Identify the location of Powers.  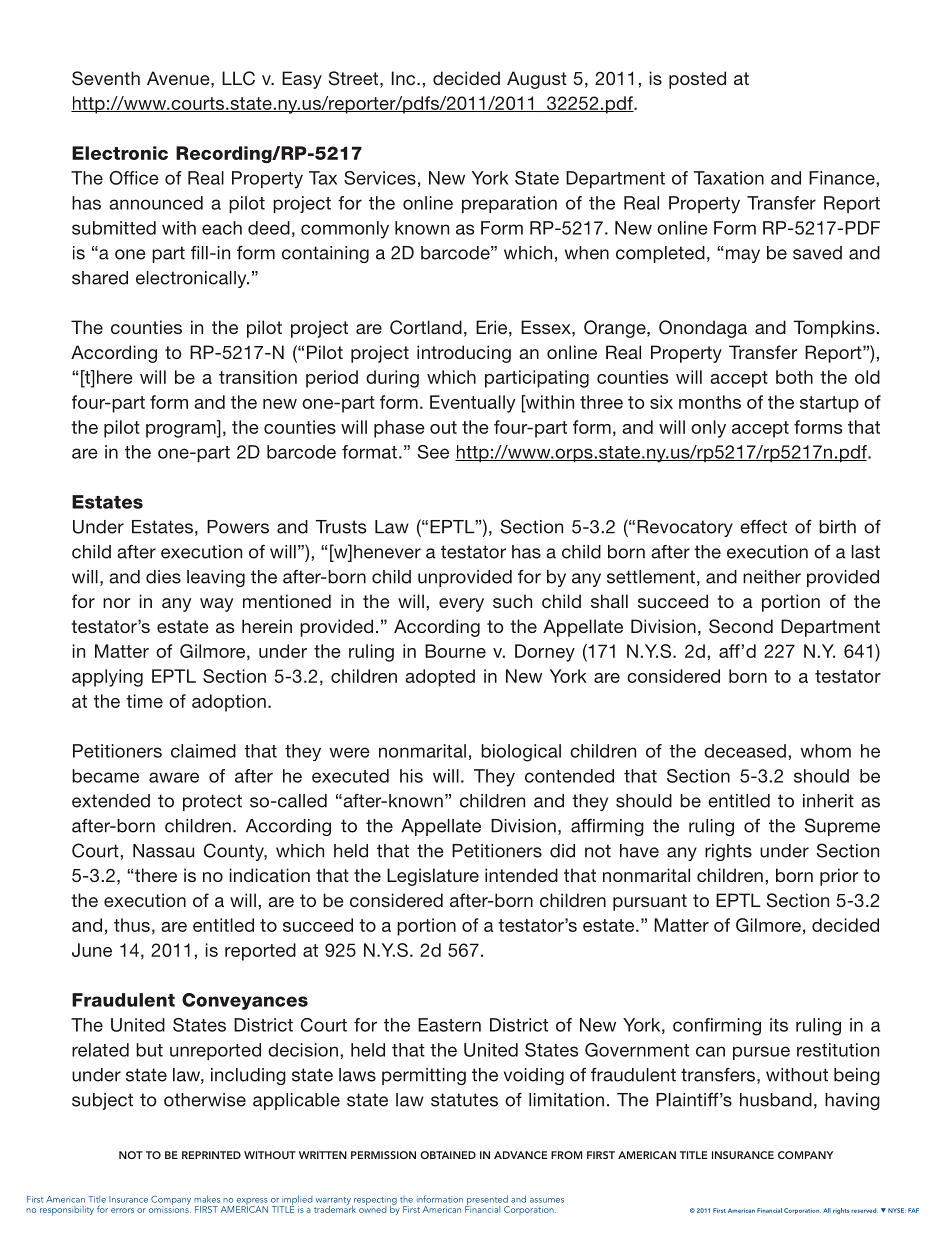
(238, 527).
